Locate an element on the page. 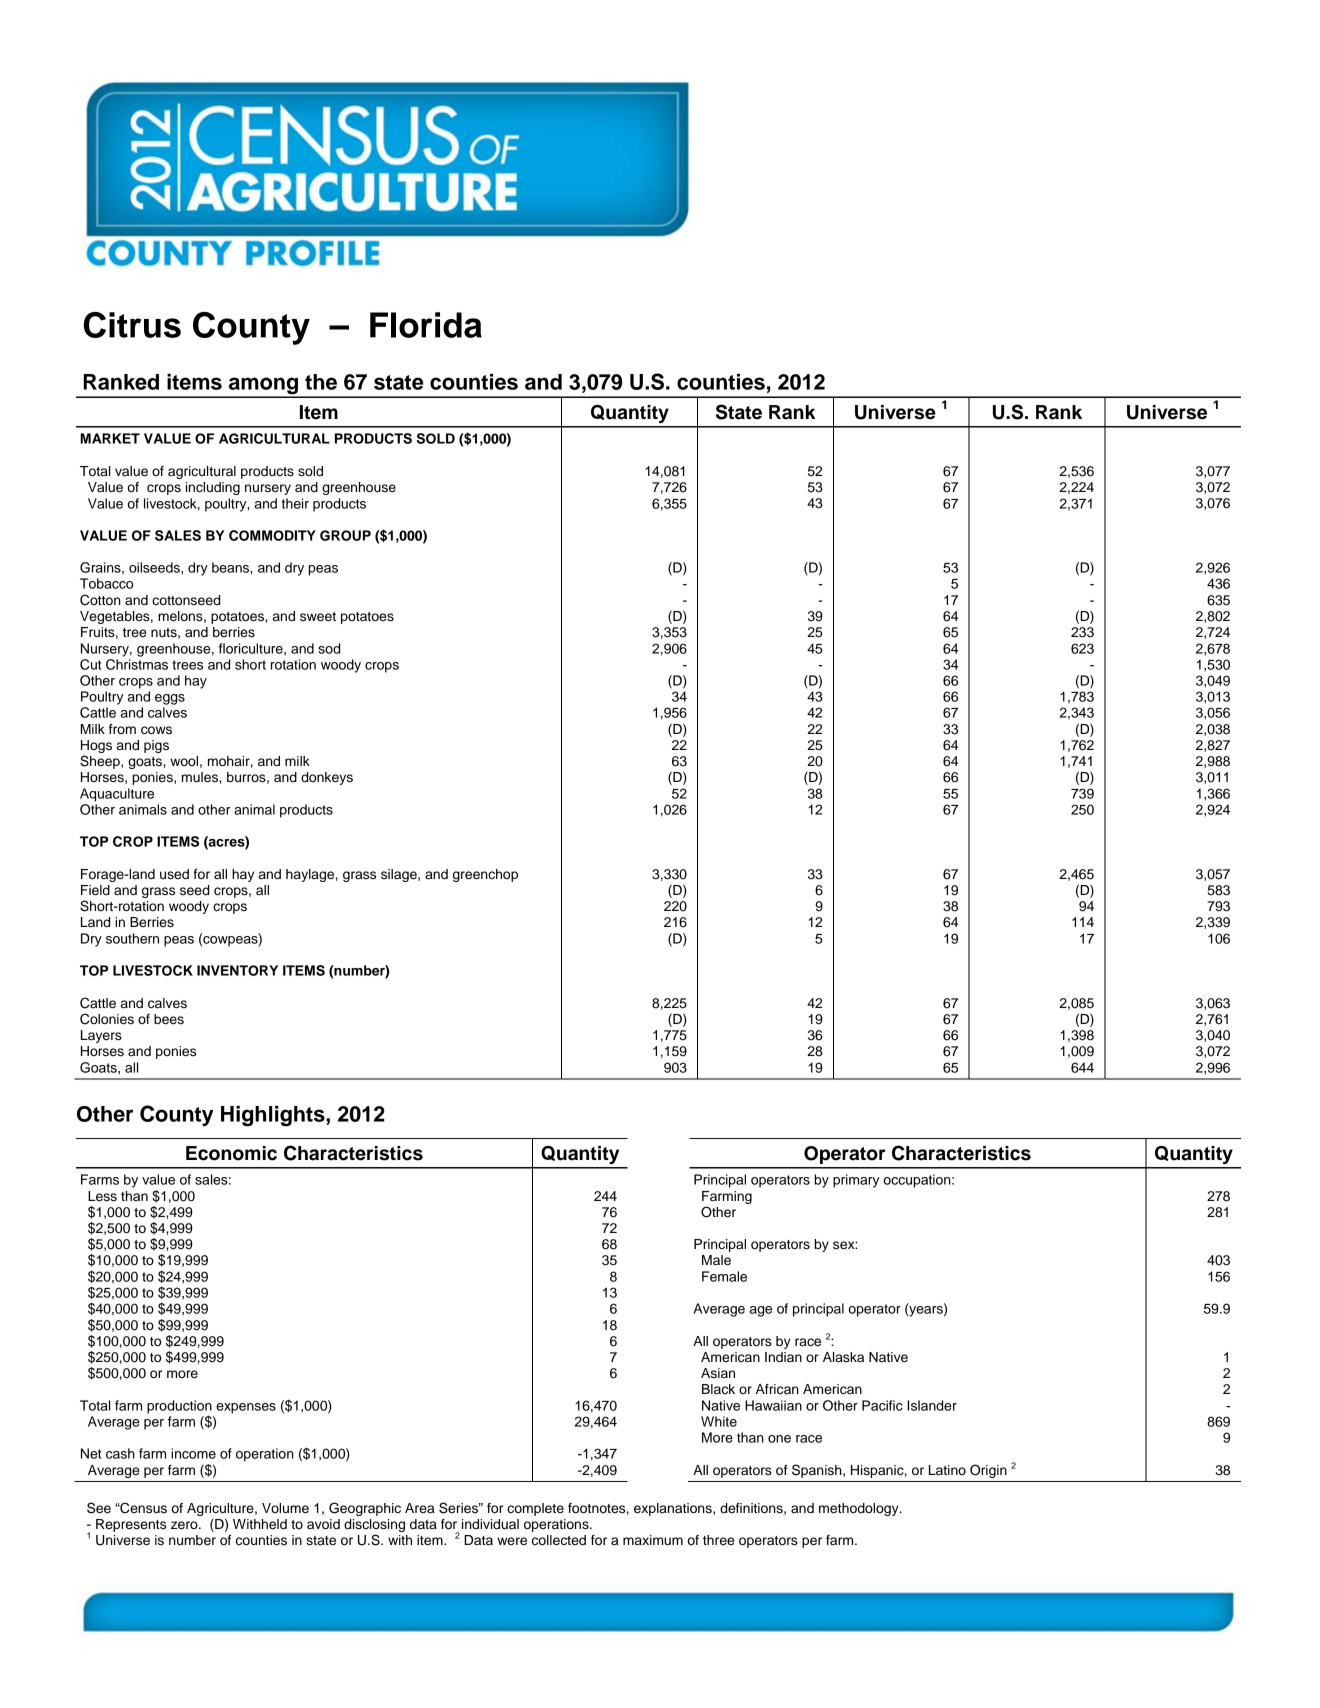 This document has height=1708, width=1320. complete is located at coordinates (535, 1509).
